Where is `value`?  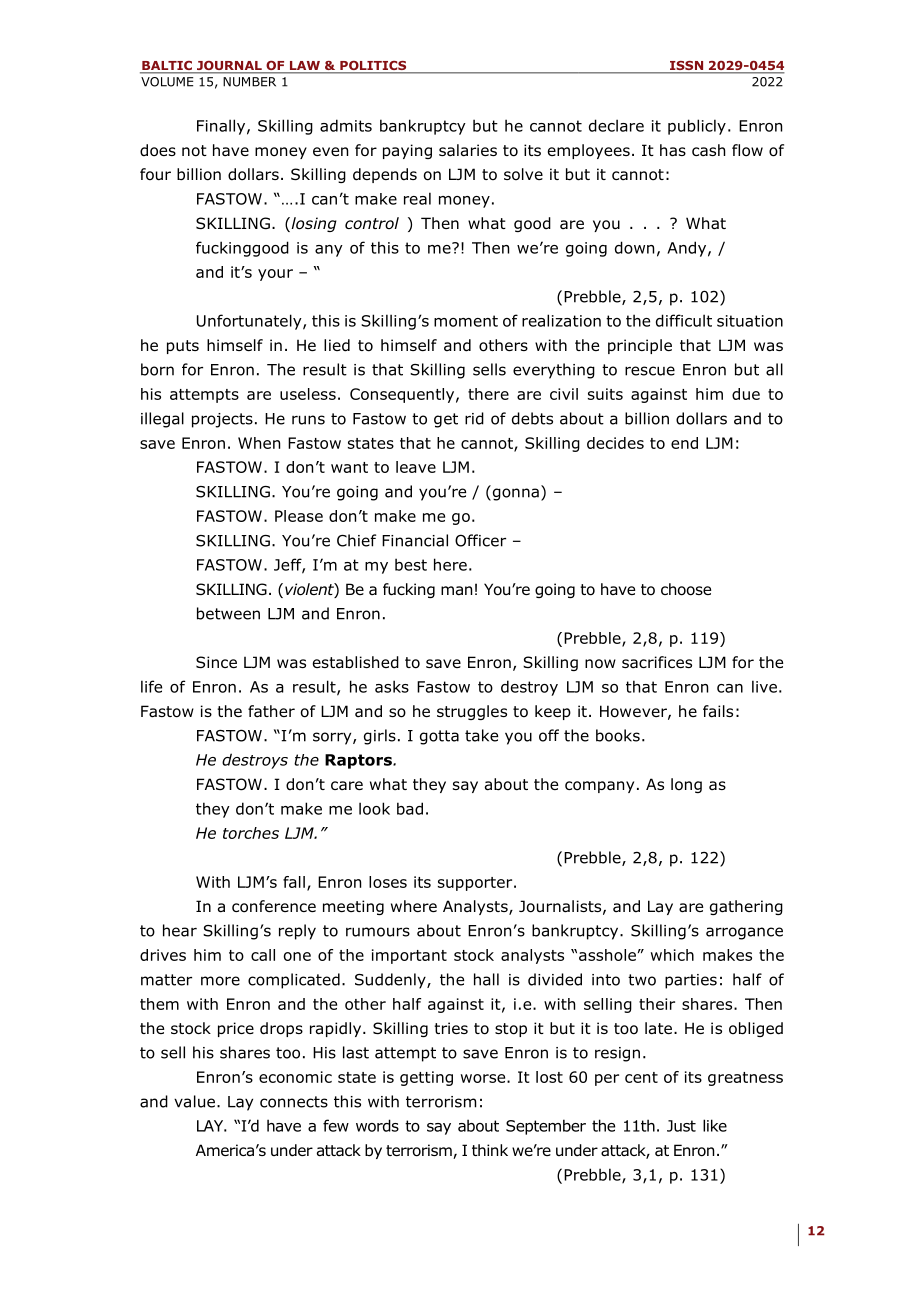 value is located at coordinates (194, 1101).
